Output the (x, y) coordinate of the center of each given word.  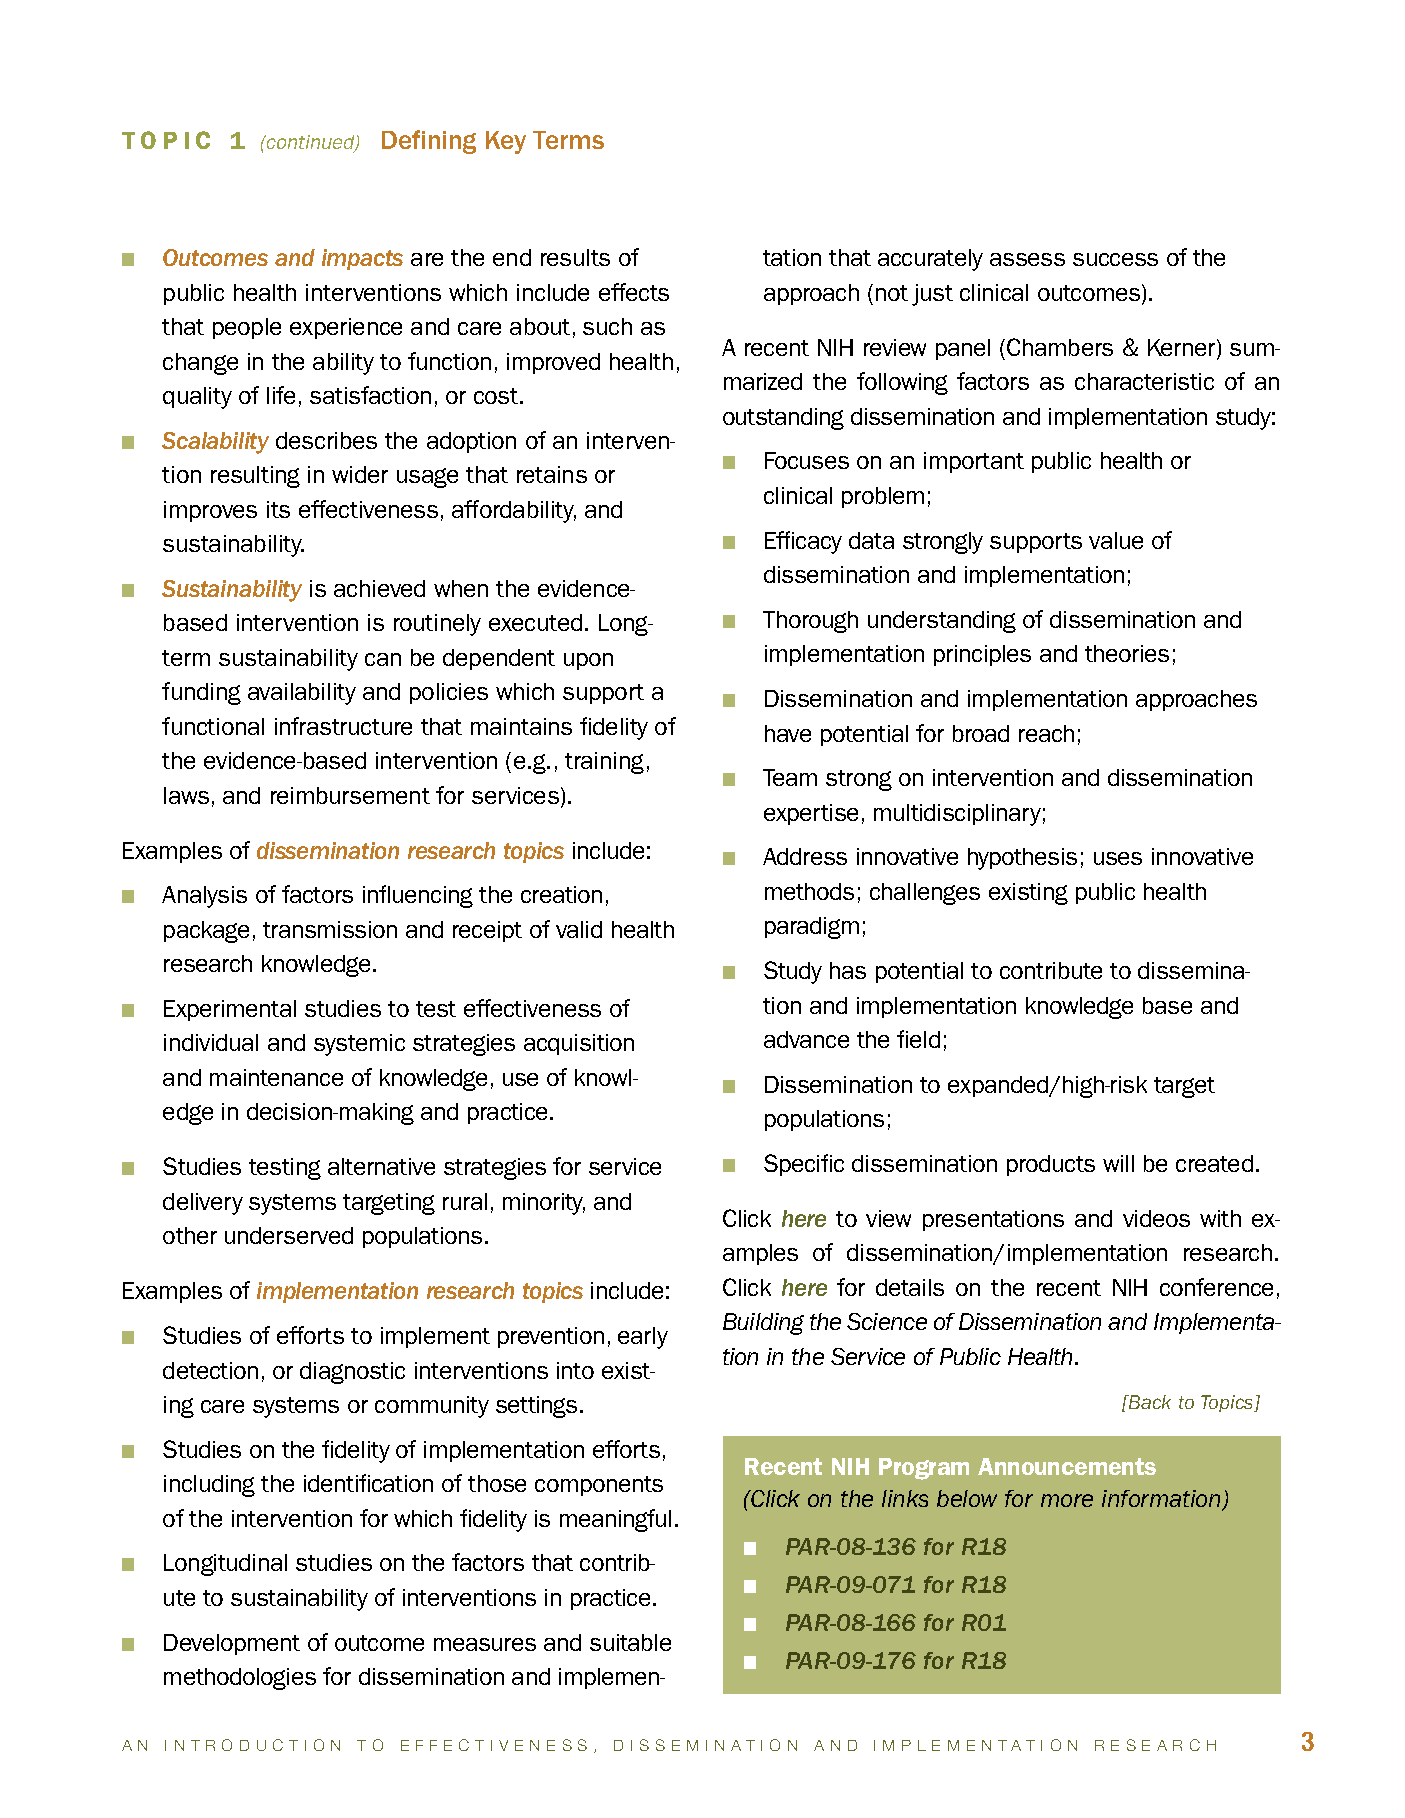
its (278, 509)
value (1116, 540)
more (1067, 1500)
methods (809, 891)
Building (763, 1324)
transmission (330, 929)
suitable (630, 1642)
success (1115, 259)
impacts (362, 259)
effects (634, 292)
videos (1156, 1218)
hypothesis (1022, 859)
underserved (289, 1235)
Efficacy (803, 542)
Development (232, 1644)
